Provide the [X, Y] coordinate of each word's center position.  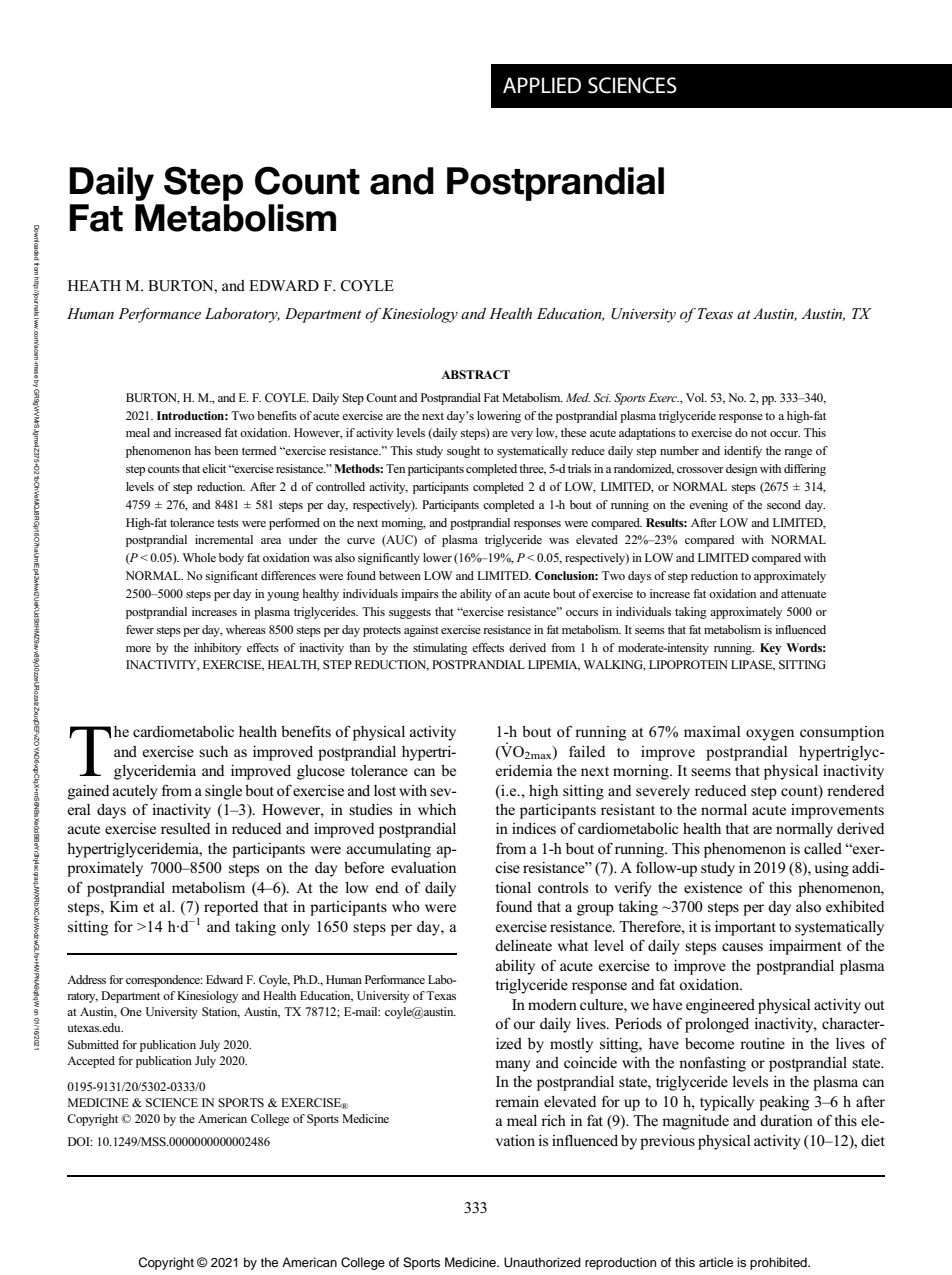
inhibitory [217, 649]
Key [770, 649]
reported [231, 908]
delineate [523, 945]
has [202, 450]
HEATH [94, 285]
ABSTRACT [475, 374]
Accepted [91, 1062]
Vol [696, 397]
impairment [805, 947]
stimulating [440, 649]
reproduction [620, 1263]
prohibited [779, 1263]
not [759, 433]
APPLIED [542, 85]
